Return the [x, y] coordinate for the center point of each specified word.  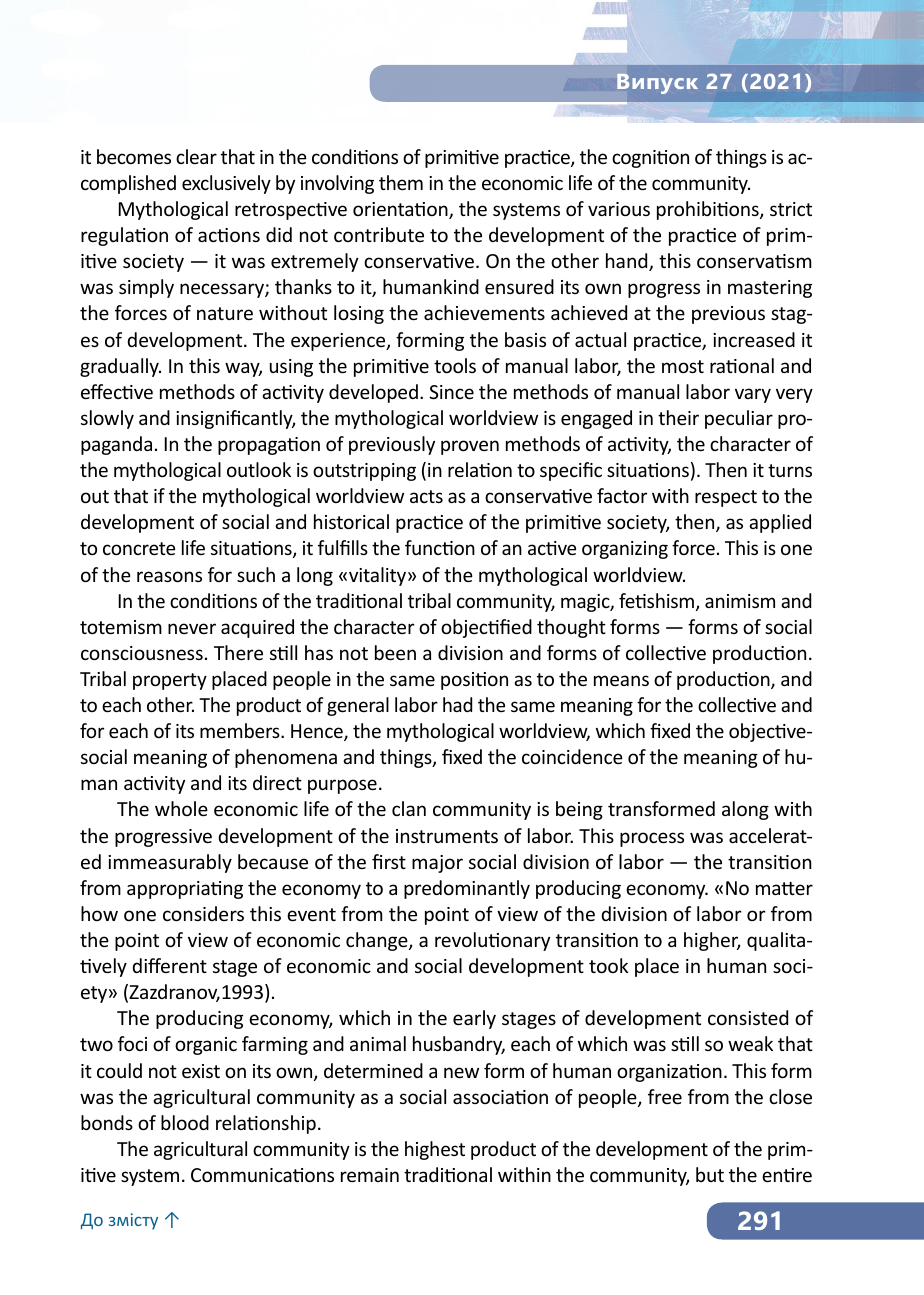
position [474, 681]
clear [196, 156]
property [170, 681]
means [621, 680]
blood [185, 1122]
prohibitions [709, 210]
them [401, 182]
